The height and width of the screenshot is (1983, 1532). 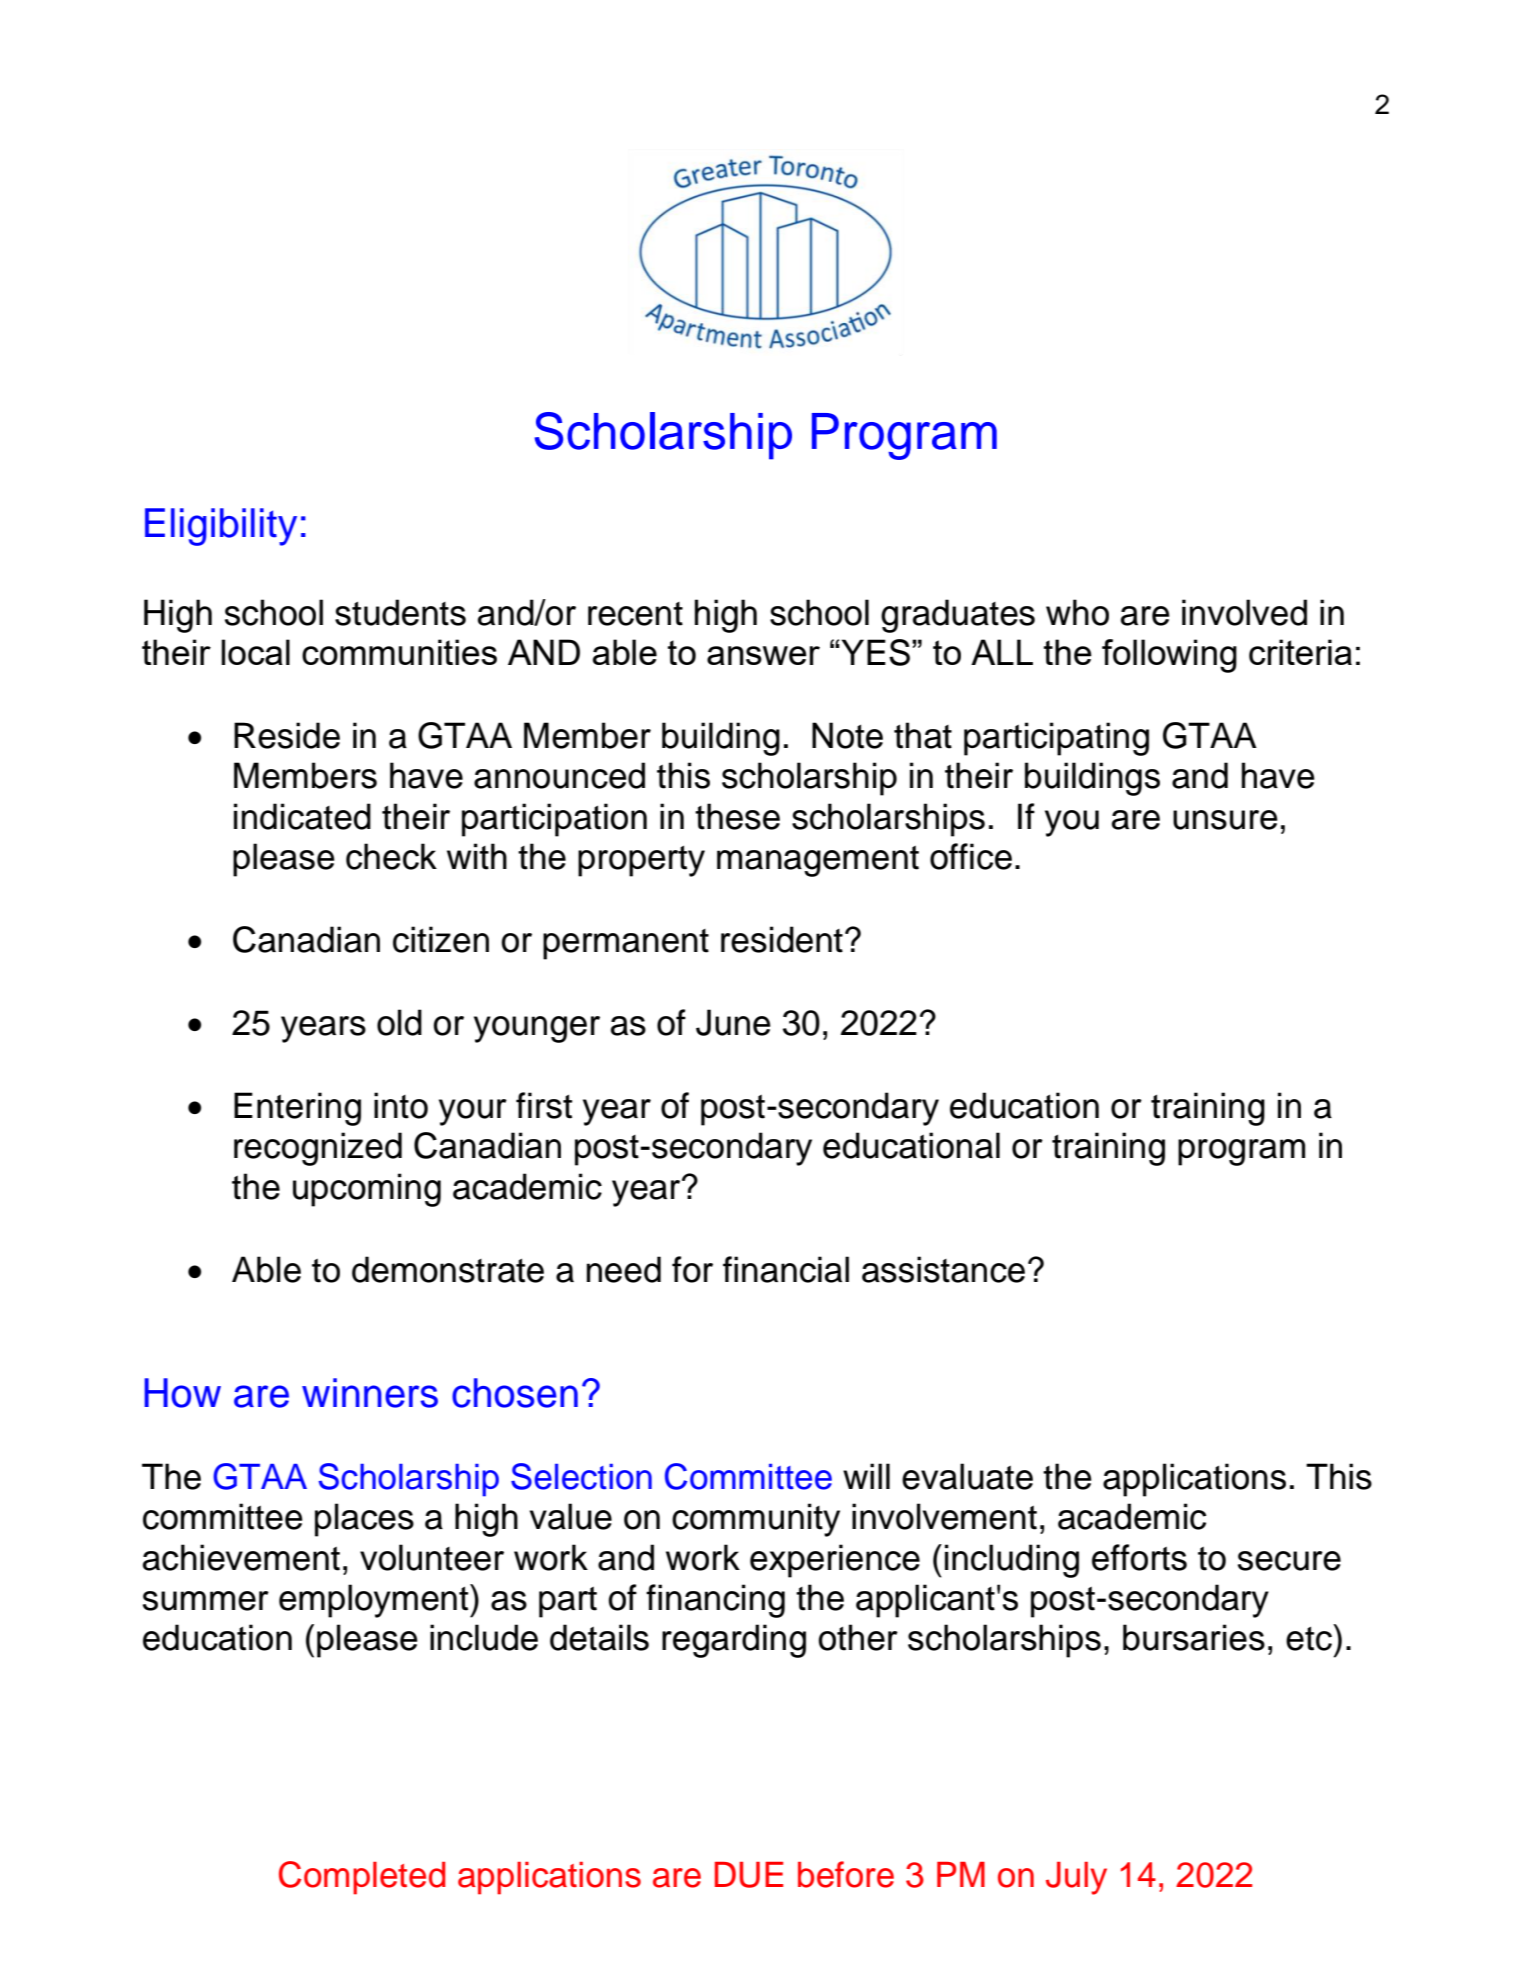 What do you see at coordinates (1244, 612) in the screenshot?
I see `involved` at bounding box center [1244, 612].
